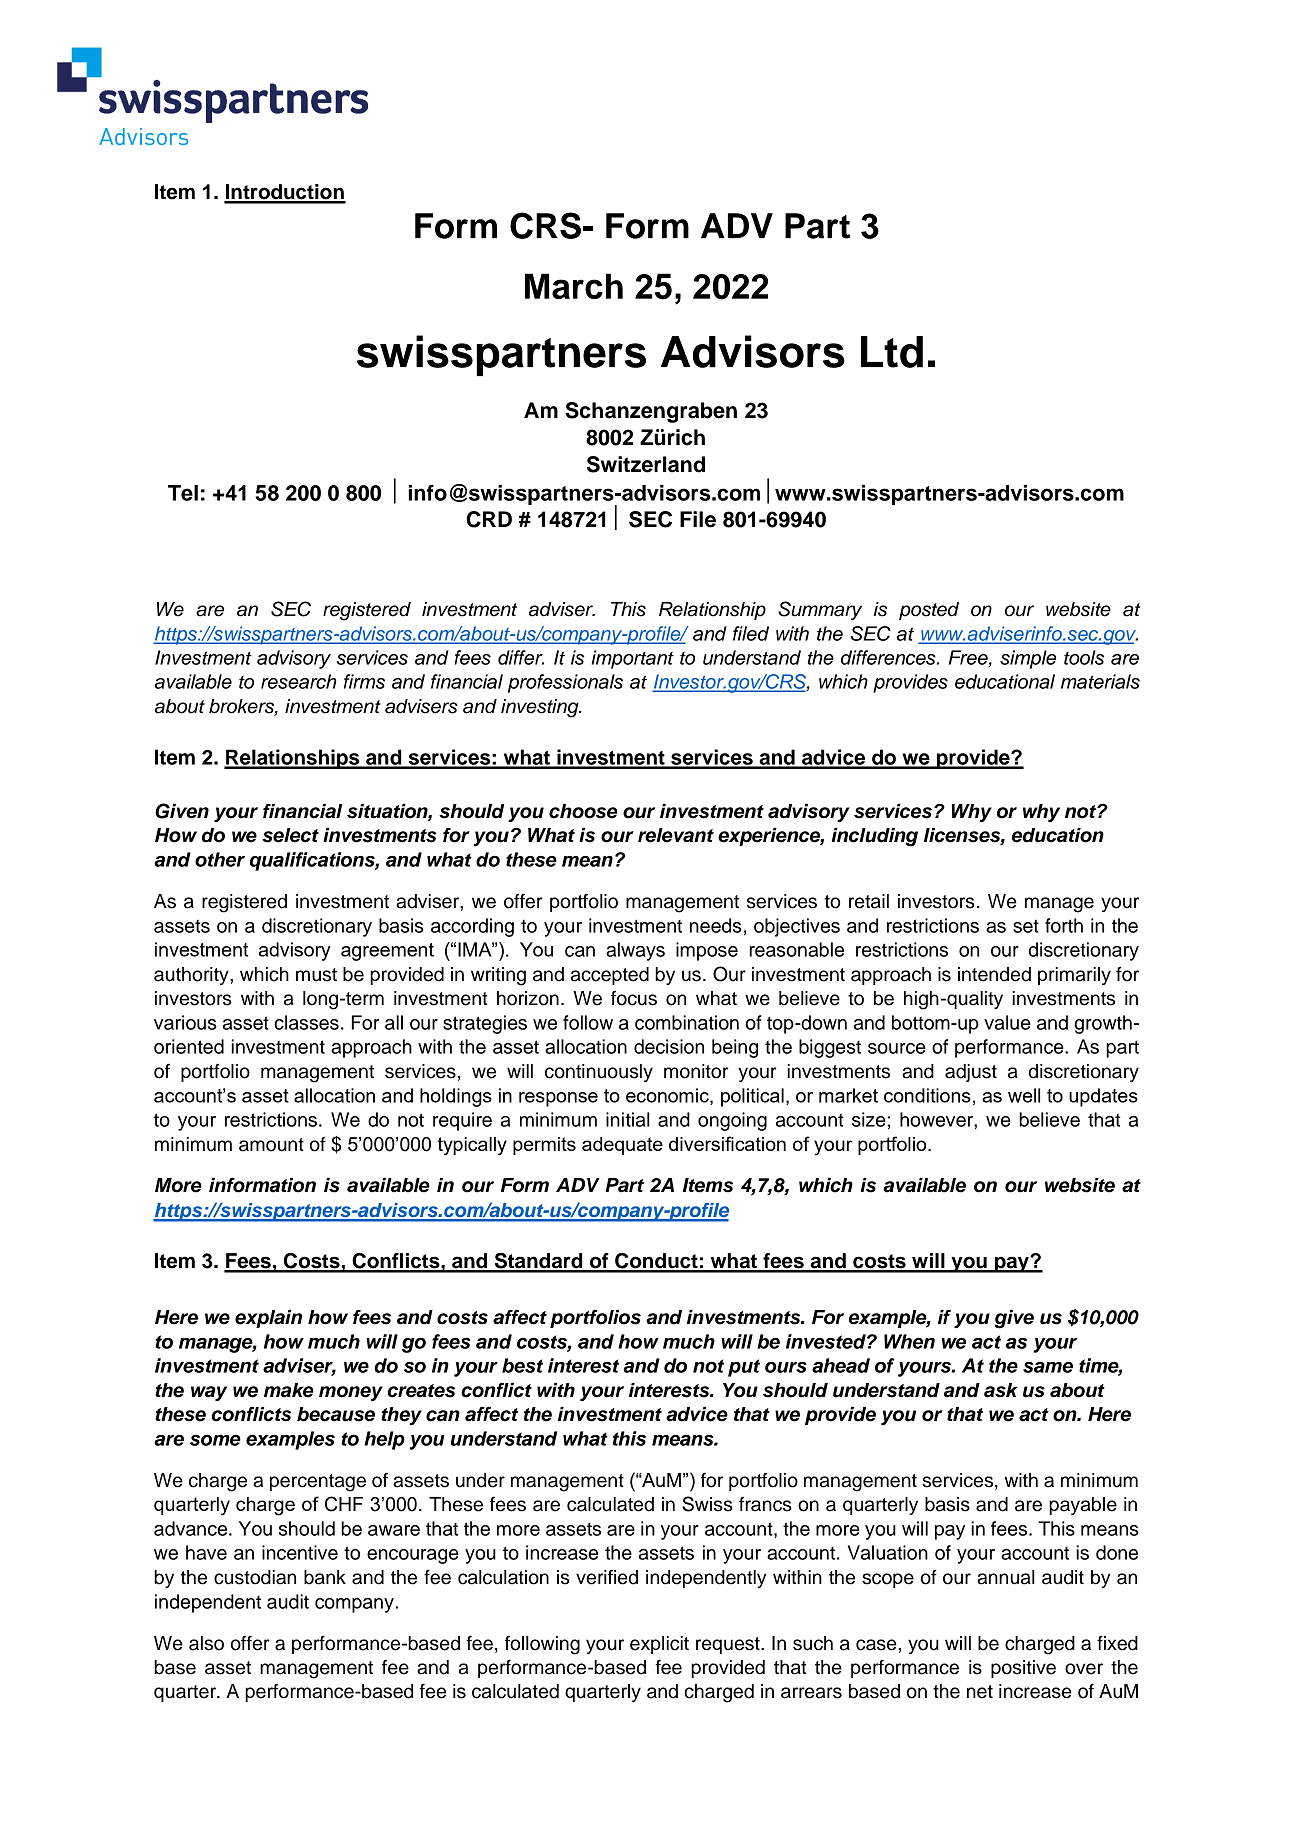 This page has width=1293, height=1828. What do you see at coordinates (1023, 1669) in the page?
I see `positive` at bounding box center [1023, 1669].
